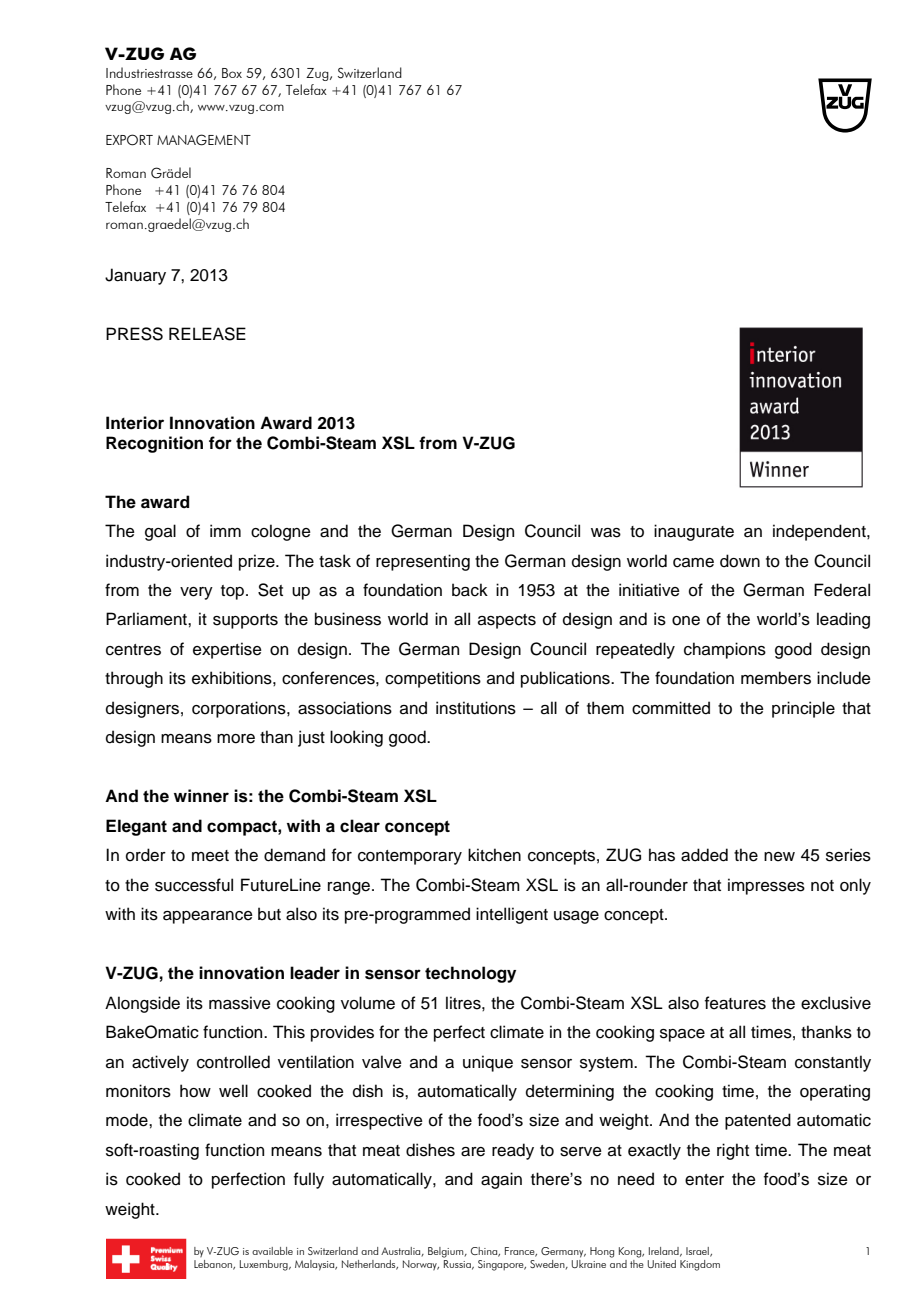 This image has width=924, height=1308. Describe the element at coordinates (232, 73) in the image. I see `Box` at that location.
